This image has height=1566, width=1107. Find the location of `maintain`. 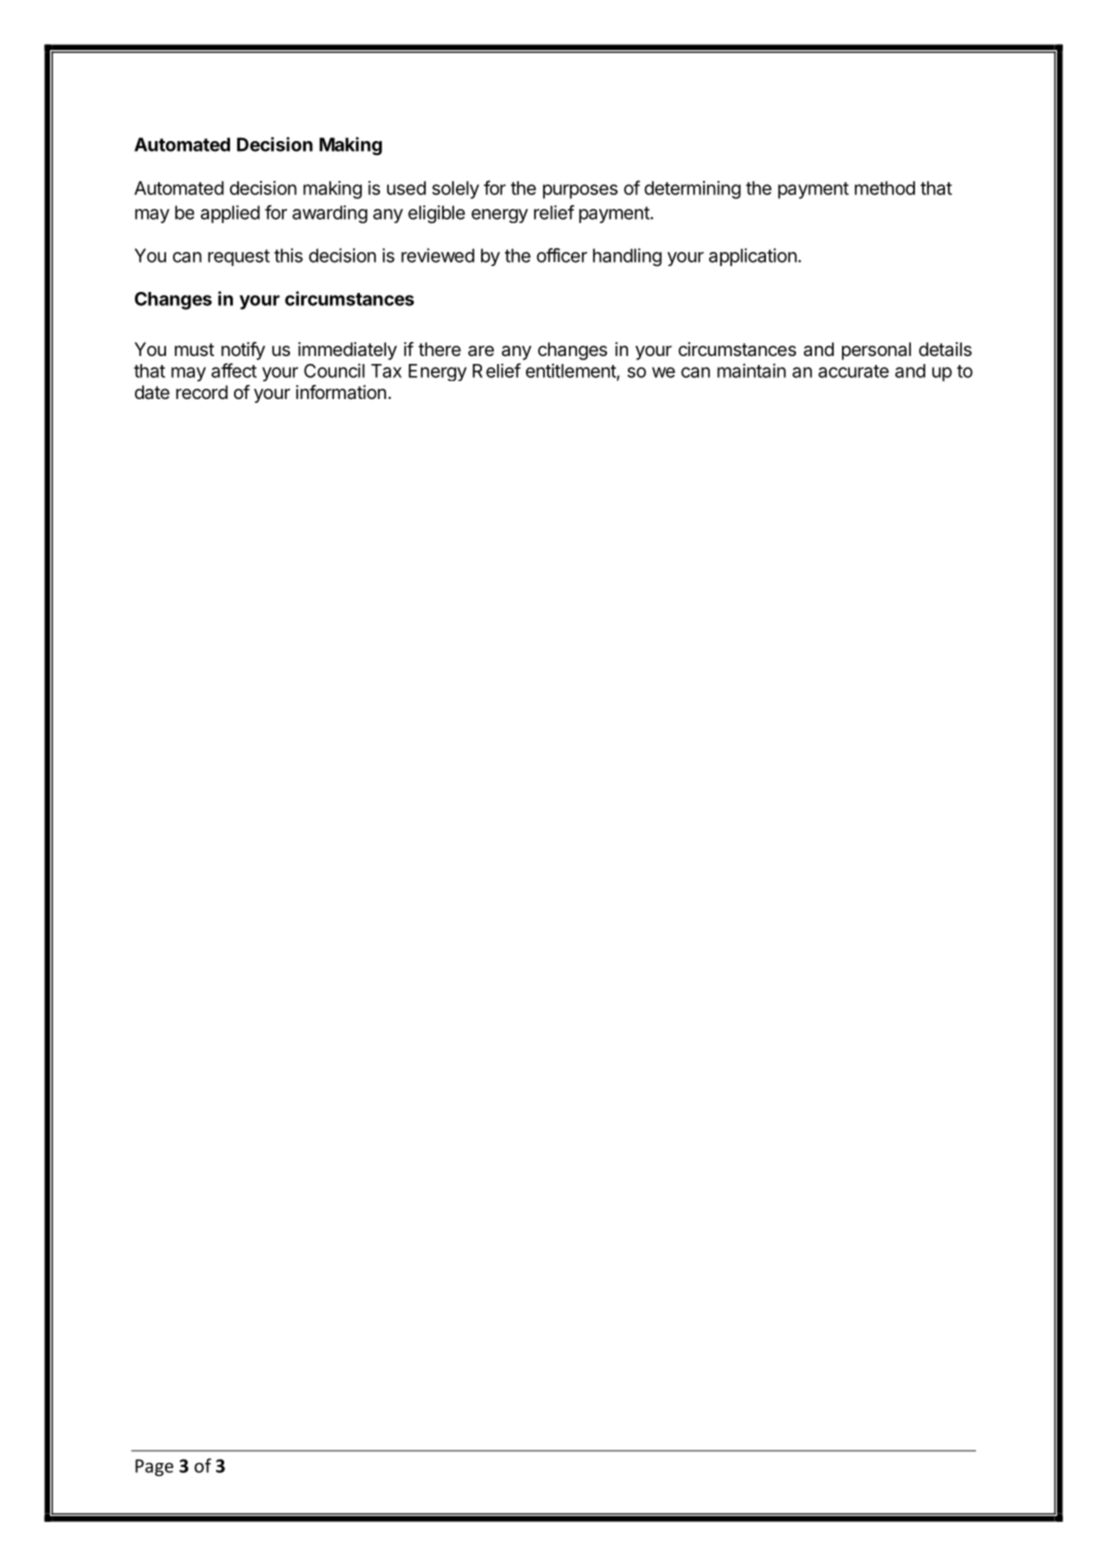

maintain is located at coordinates (751, 370).
